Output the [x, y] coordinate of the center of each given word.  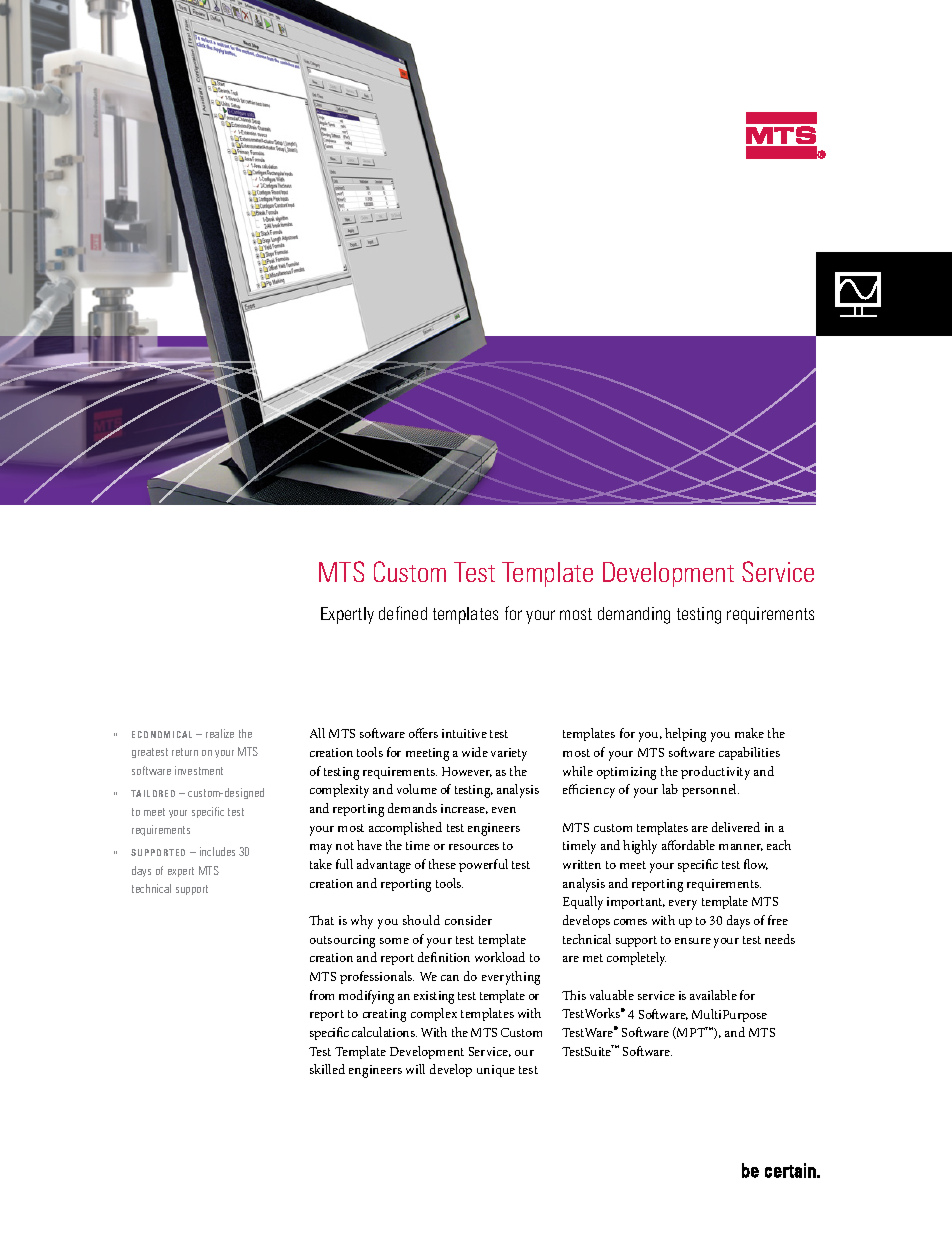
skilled [327, 1069]
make [749, 733]
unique [496, 1071]
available [713, 995]
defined [403, 613]
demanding [634, 615]
